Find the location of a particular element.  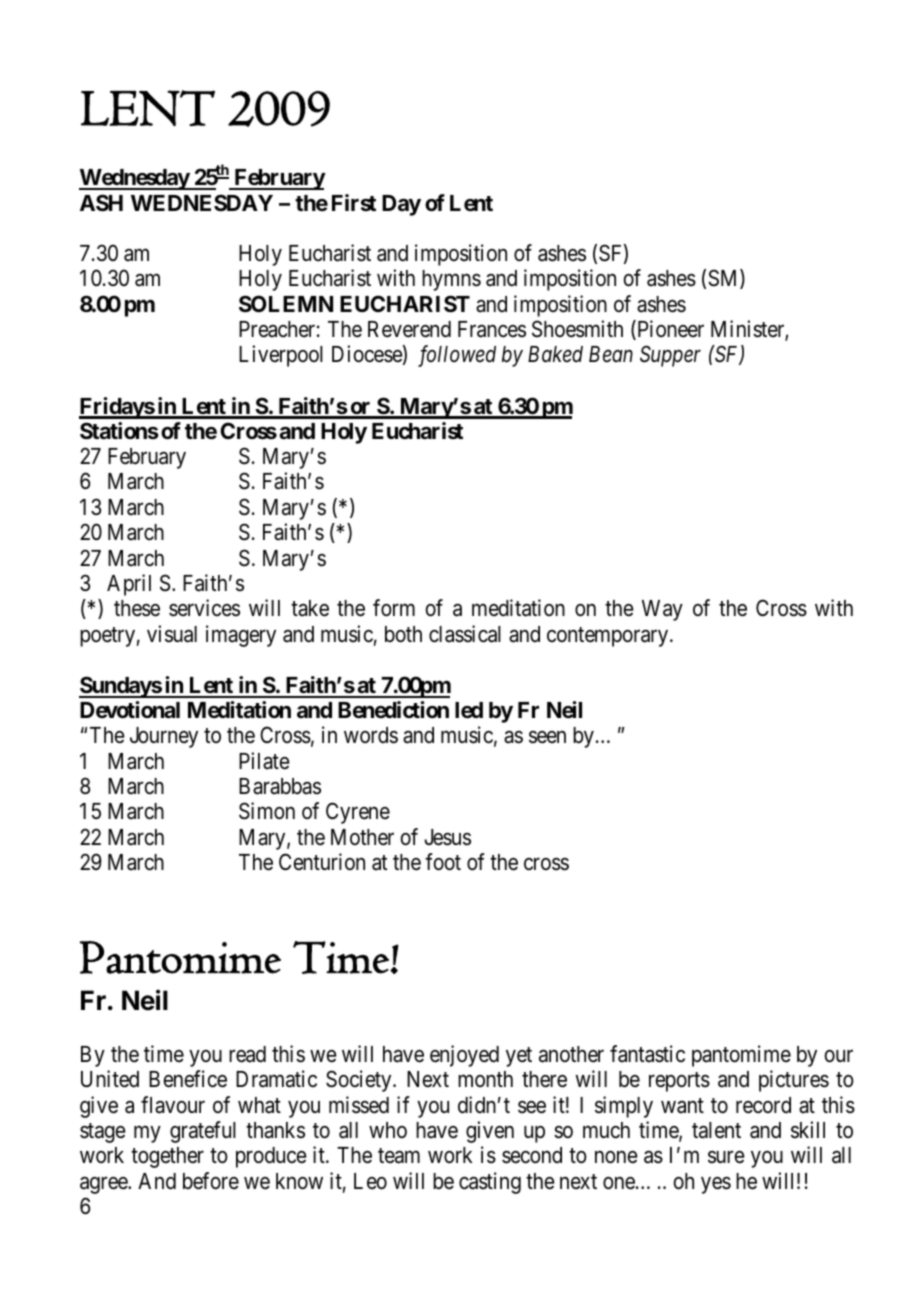

casting is located at coordinates (490, 1183).
